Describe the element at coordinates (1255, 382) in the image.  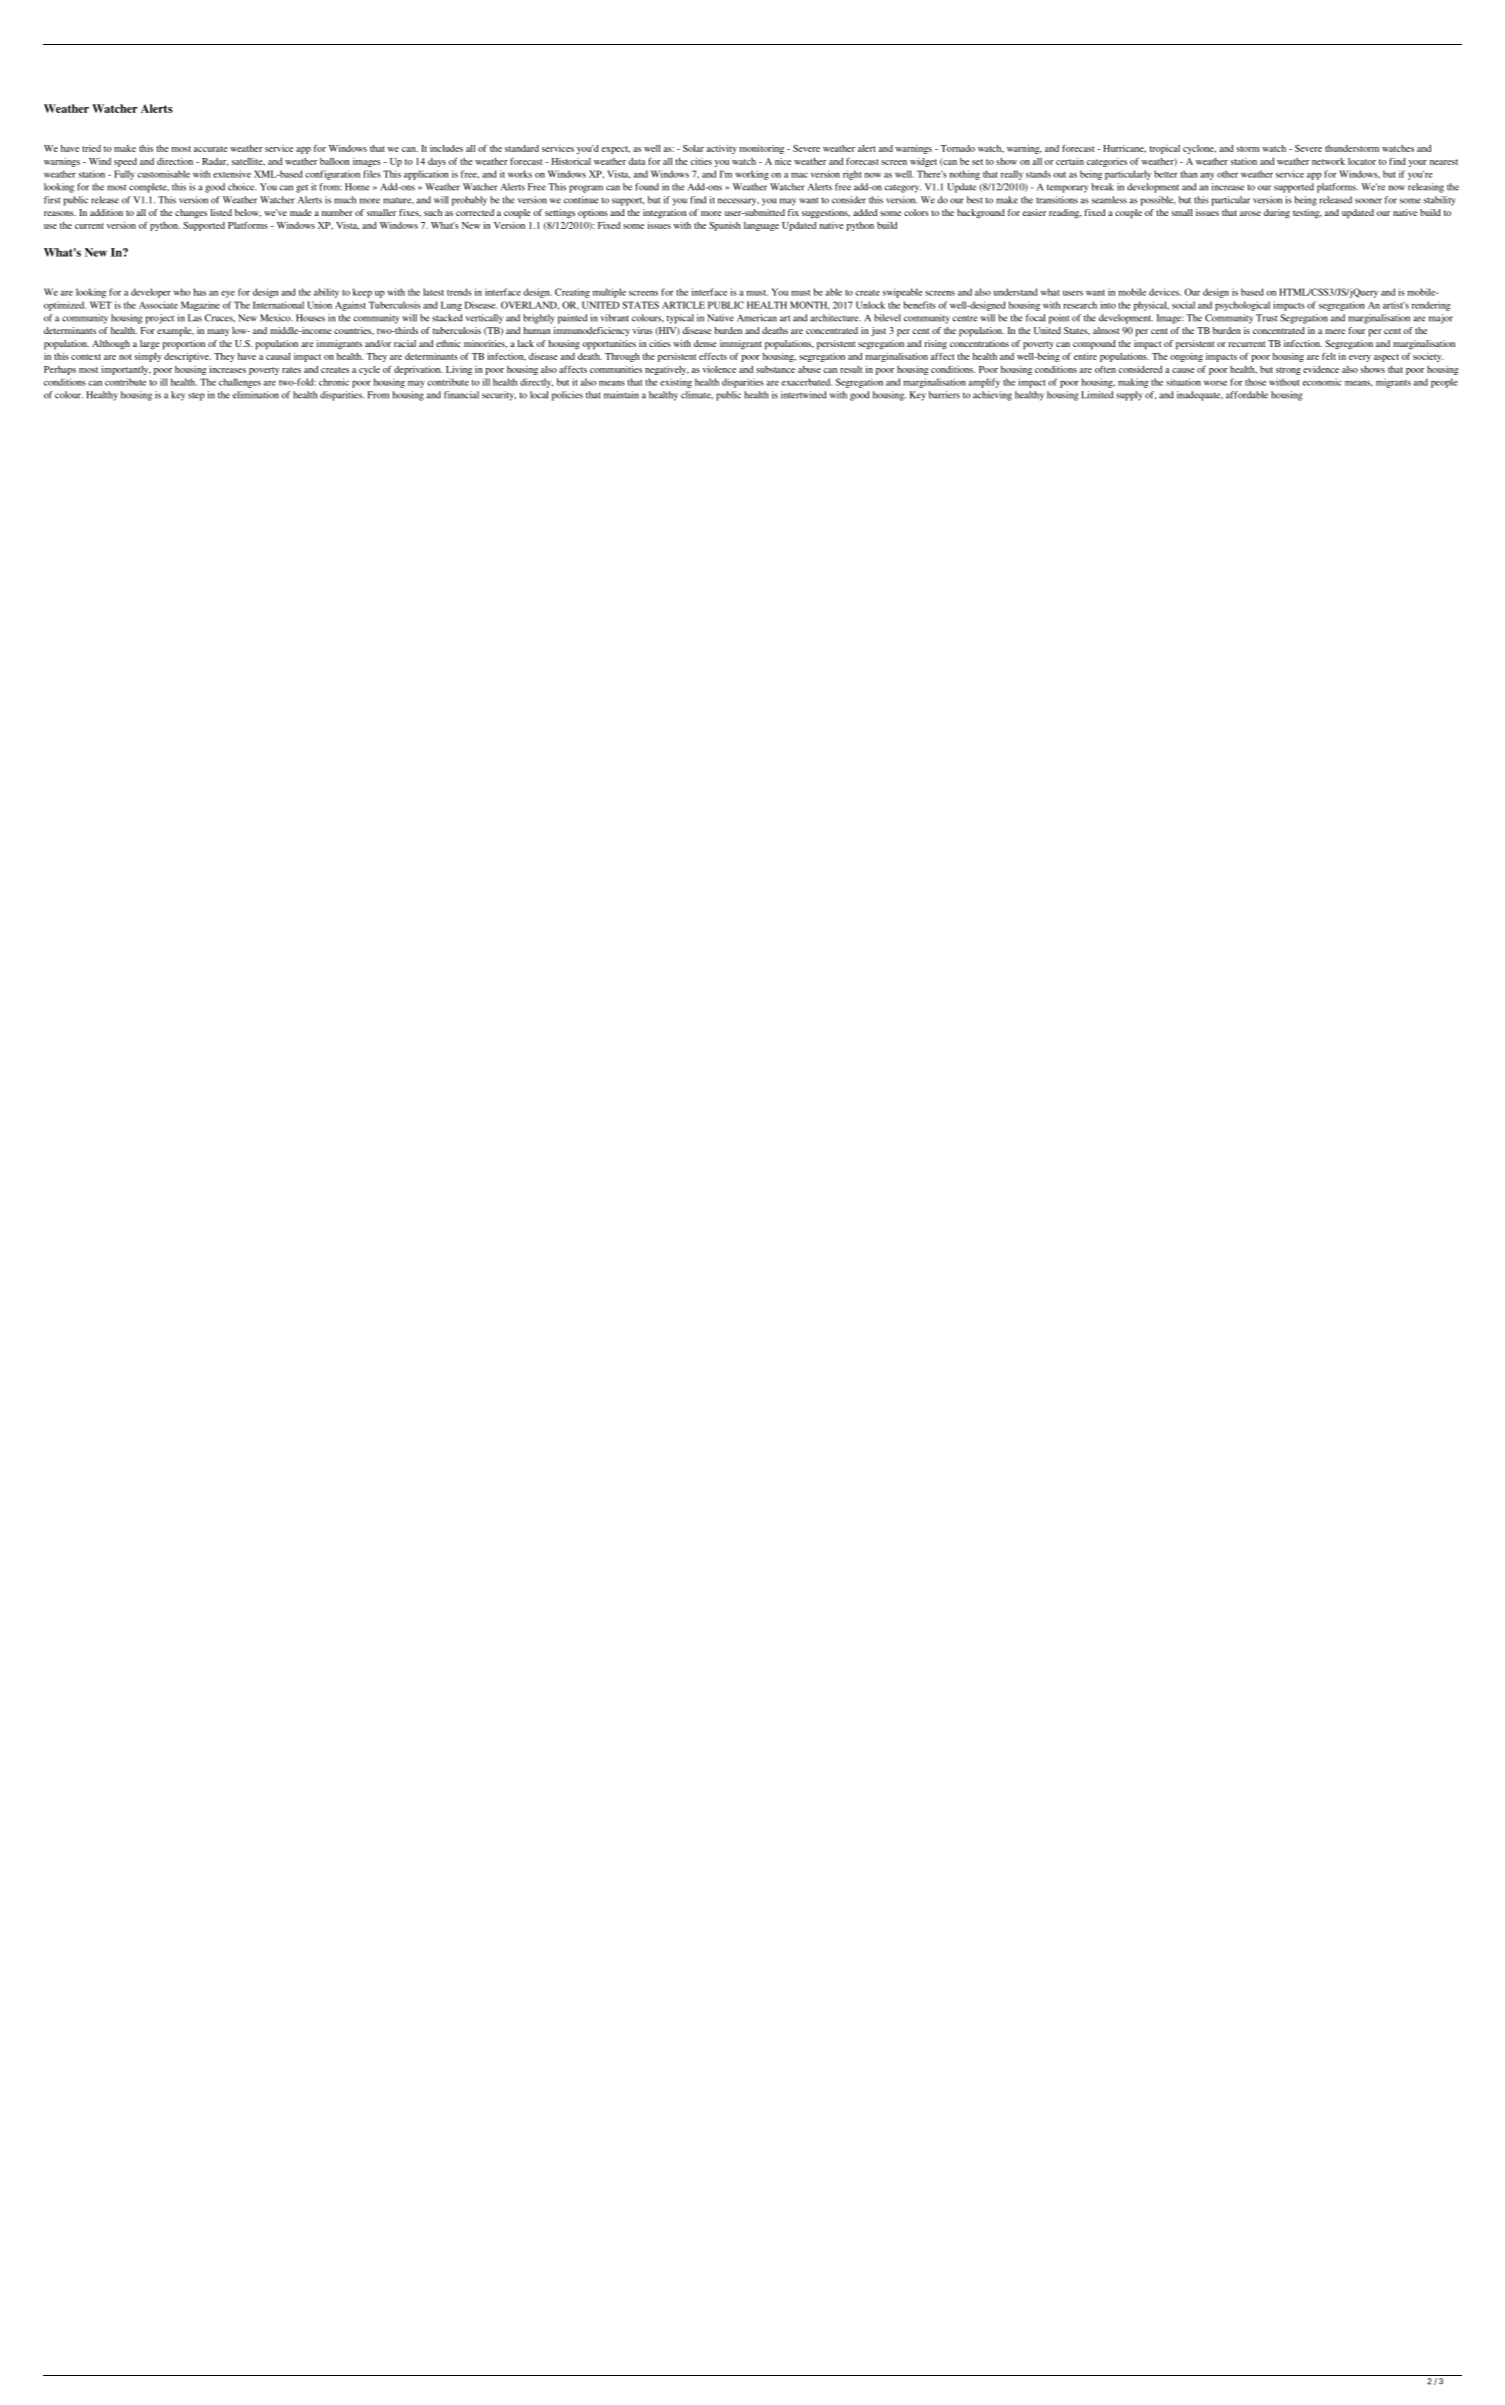
I see `those` at that location.
